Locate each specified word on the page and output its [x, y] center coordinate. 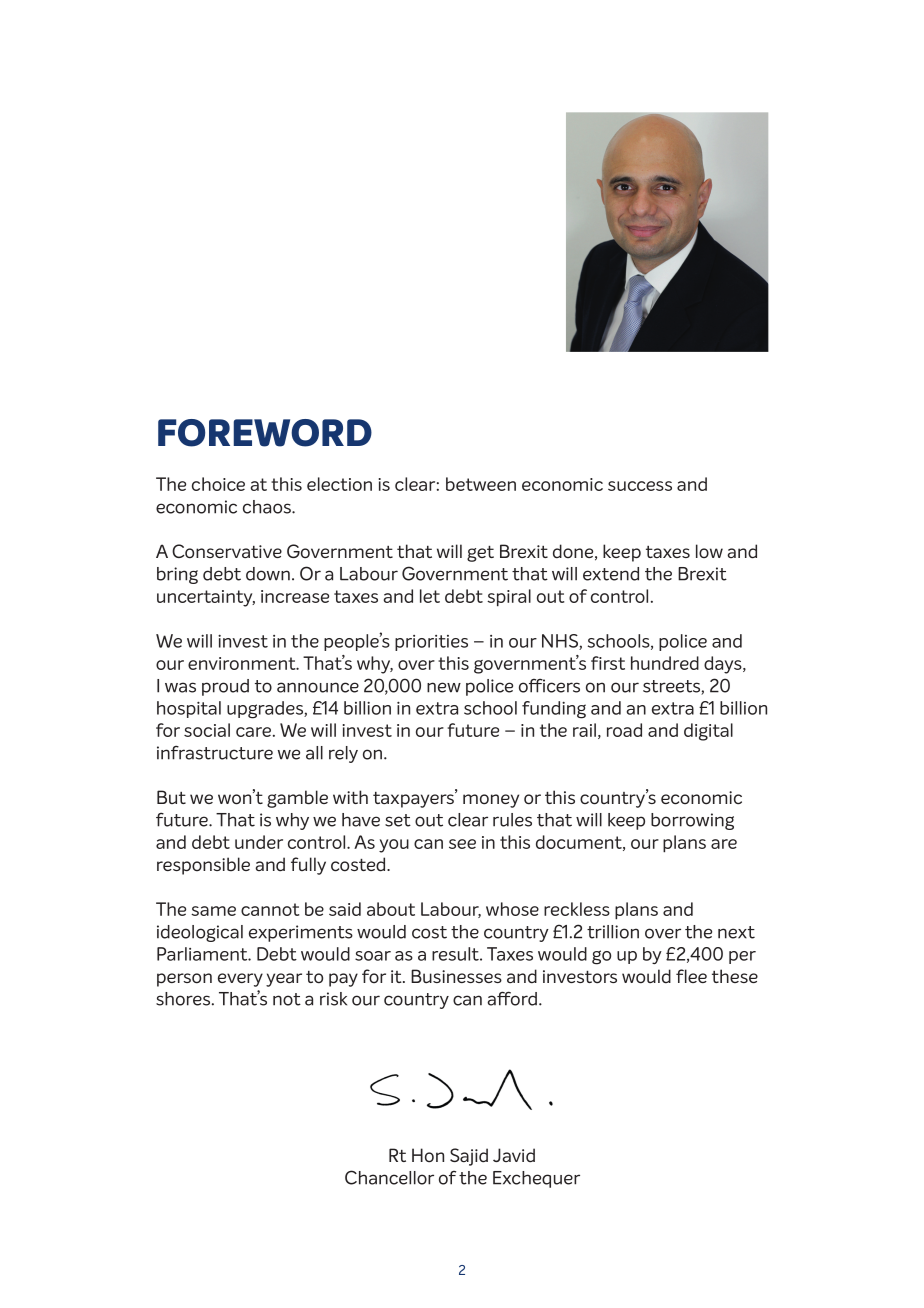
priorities [431, 643]
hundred [665, 663]
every [240, 980]
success [640, 486]
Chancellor [389, 1177]
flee [691, 976]
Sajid [469, 1157]
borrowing [692, 821]
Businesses [456, 976]
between [481, 484]
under [259, 842]
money [491, 801]
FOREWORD [265, 433]
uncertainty [206, 598]
